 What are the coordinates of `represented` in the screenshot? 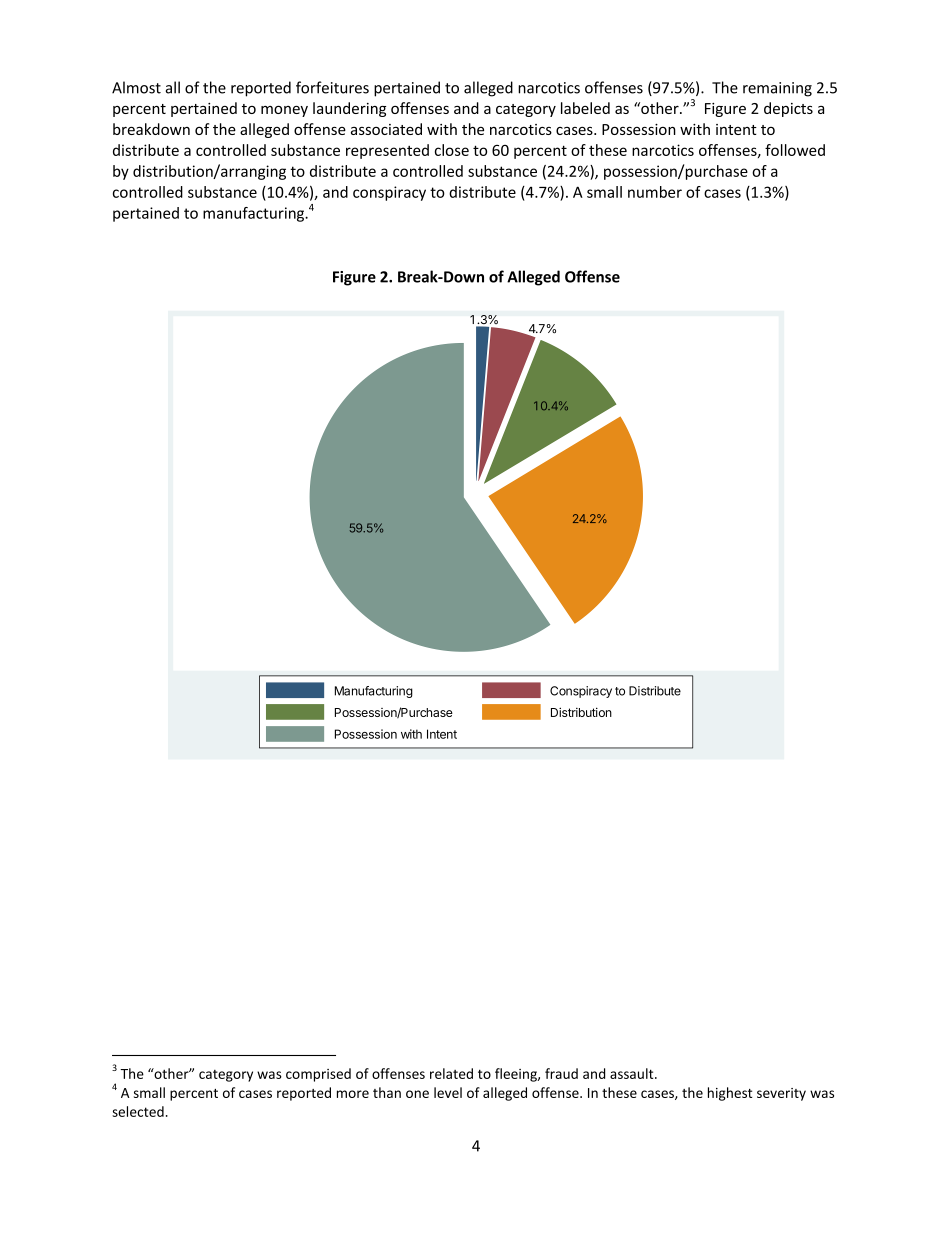 It's located at (387, 151).
